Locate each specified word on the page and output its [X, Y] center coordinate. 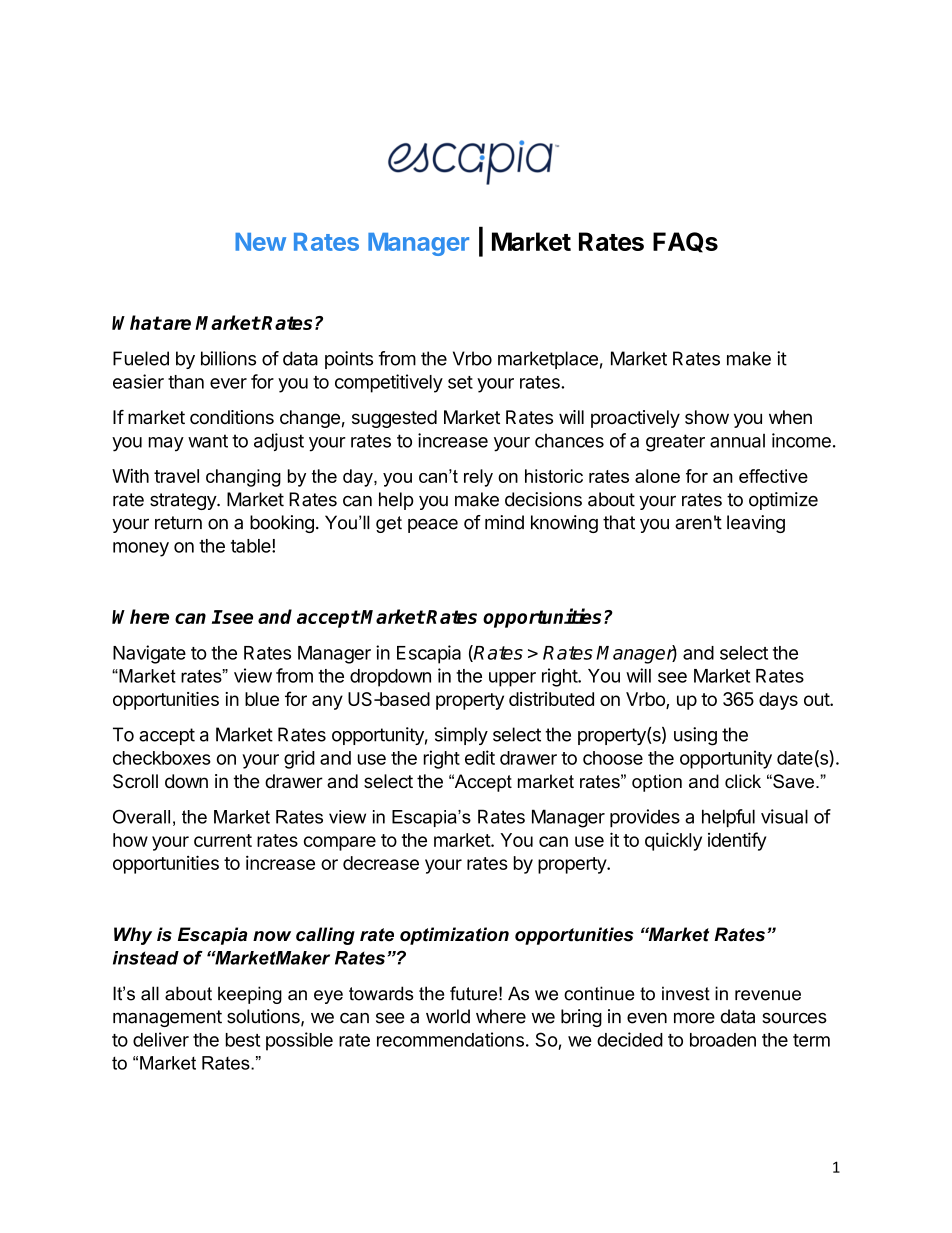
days [778, 701]
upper [512, 679]
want [208, 441]
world [448, 1016]
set [460, 382]
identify [737, 841]
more [694, 1018]
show [707, 417]
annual [737, 441]
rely [478, 478]
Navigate [149, 654]
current [223, 840]
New [260, 242]
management [167, 1018]
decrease [381, 863]
